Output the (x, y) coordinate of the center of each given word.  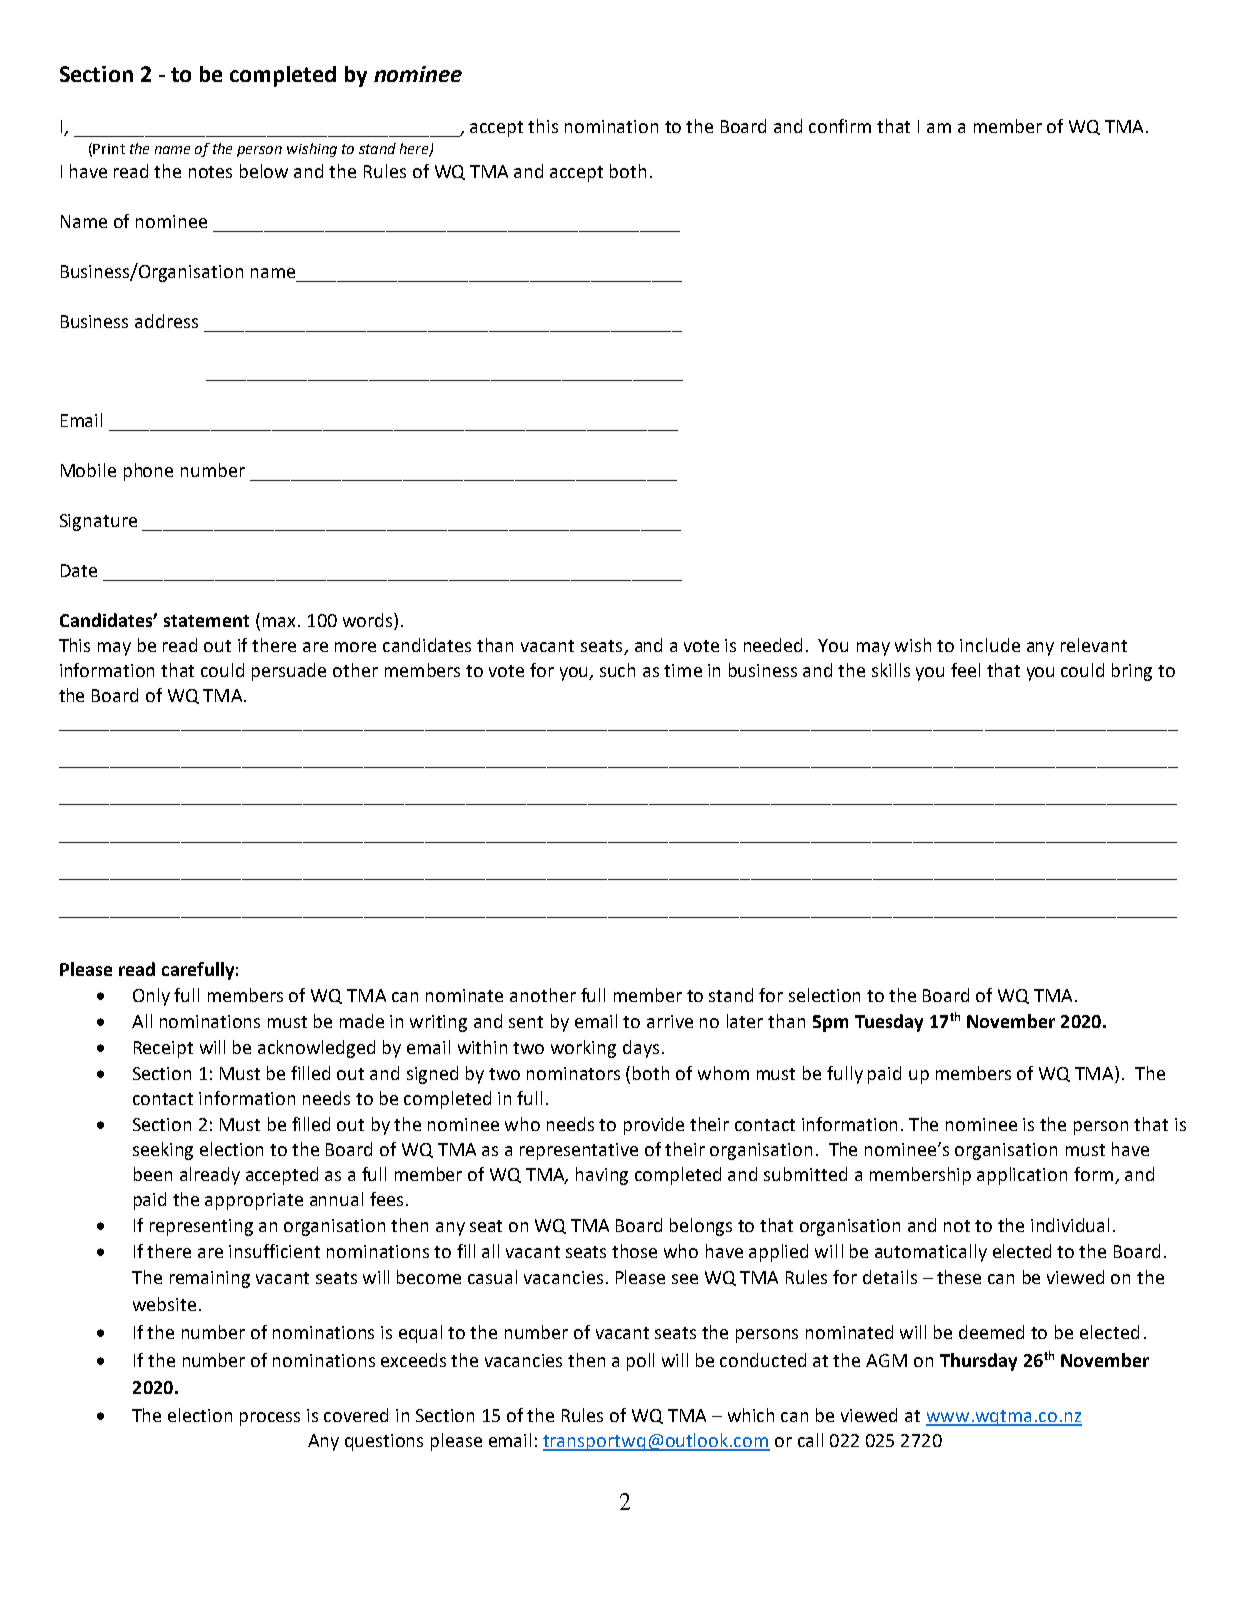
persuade (289, 672)
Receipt (163, 1049)
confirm (840, 126)
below (264, 171)
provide (654, 1126)
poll (640, 1362)
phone (148, 472)
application (1022, 1176)
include (990, 645)
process (270, 1419)
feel (965, 670)
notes (210, 172)
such (617, 670)
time (683, 670)
